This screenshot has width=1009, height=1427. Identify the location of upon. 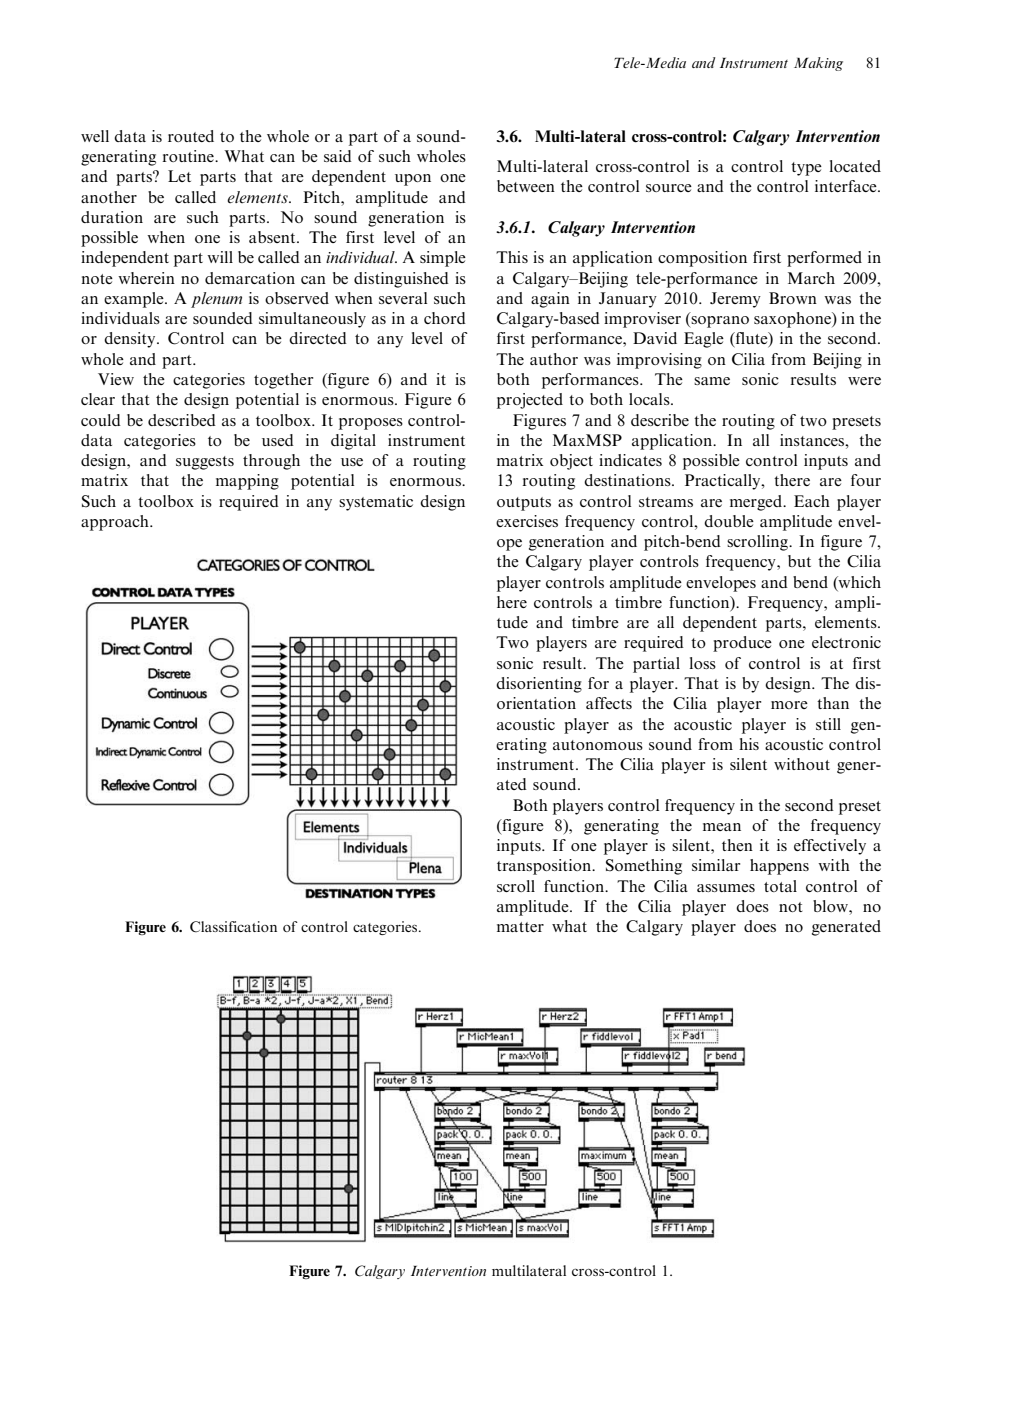
(413, 180).
